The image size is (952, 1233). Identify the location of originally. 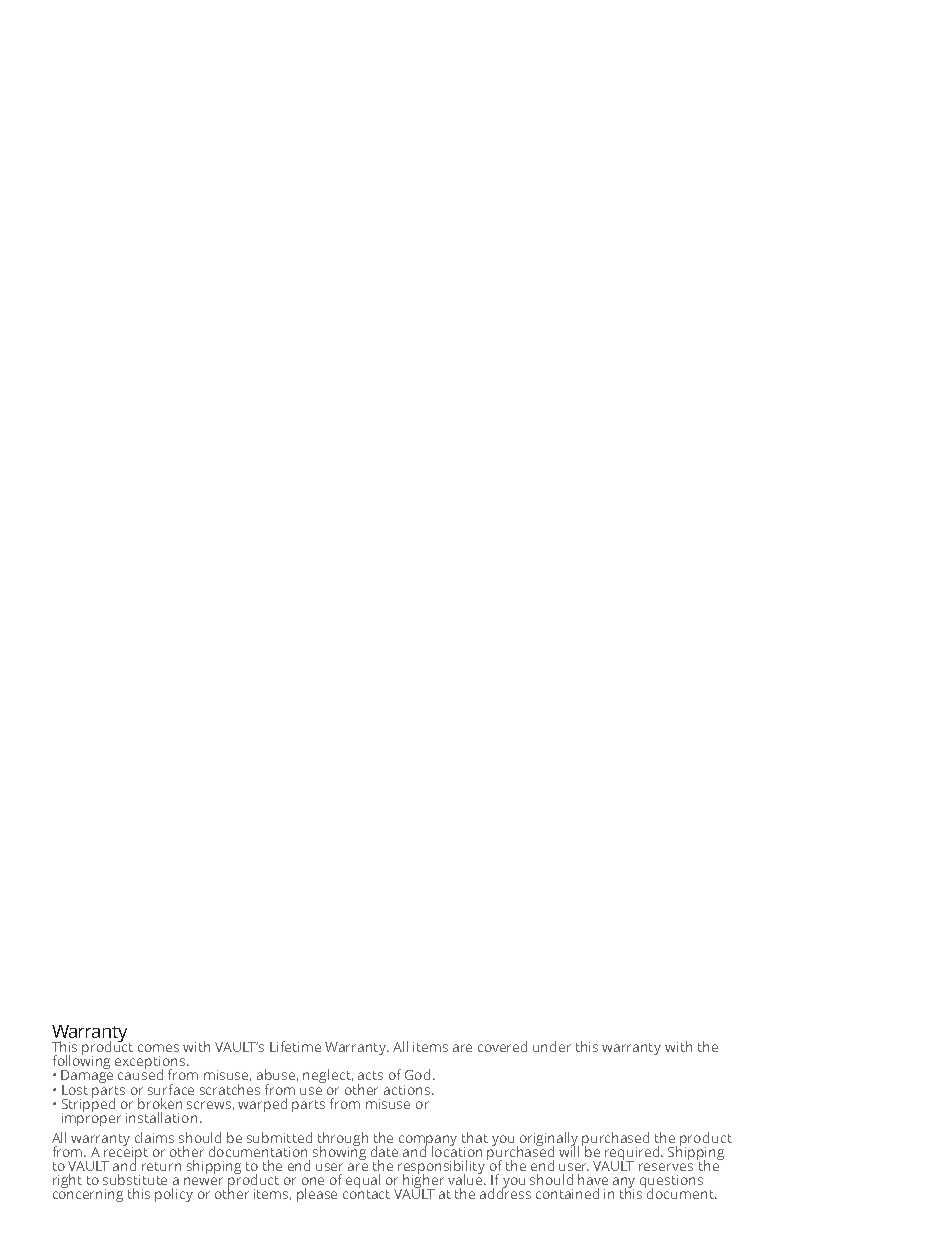
(549, 1140).
